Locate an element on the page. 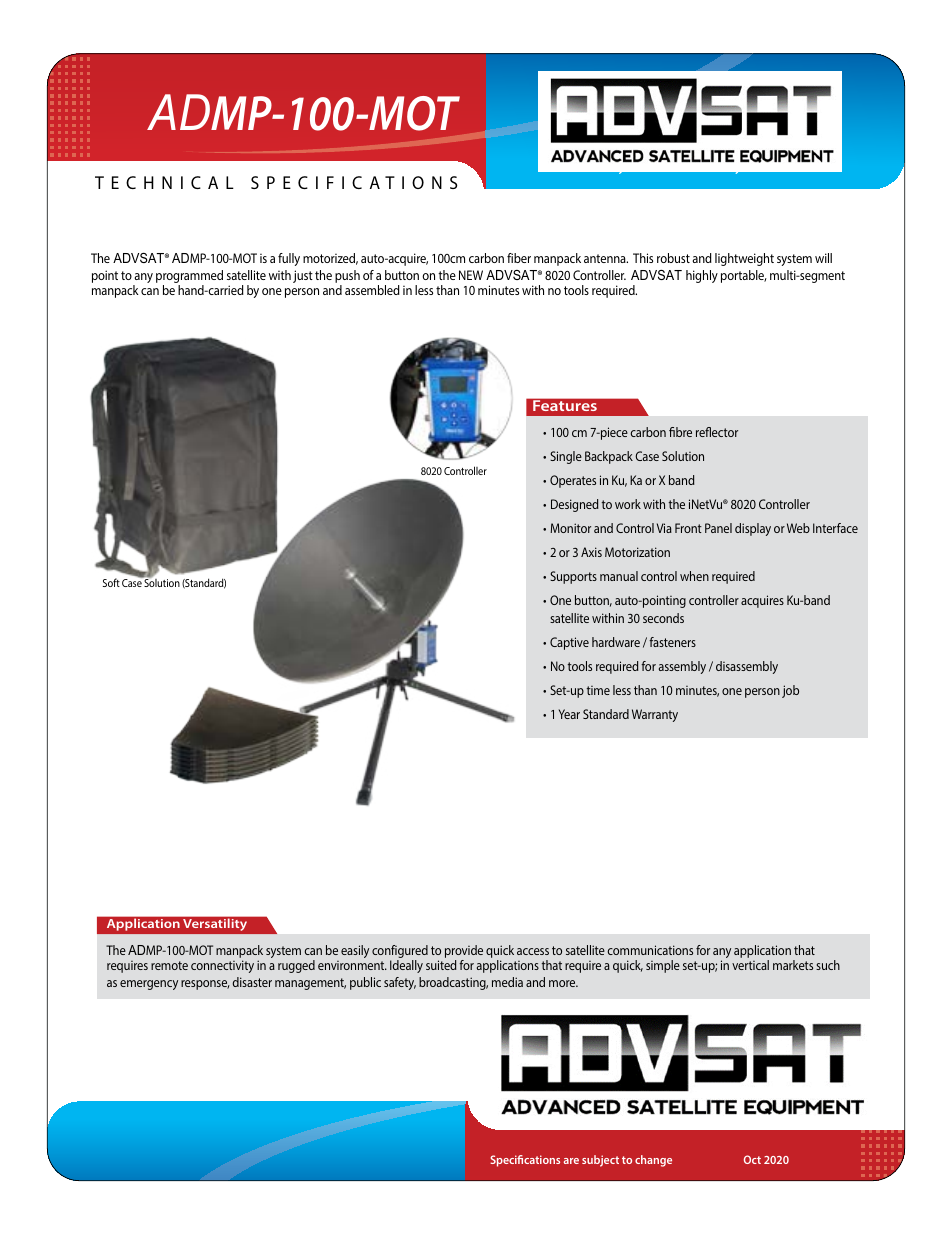 The width and height of the image is (952, 1233). job is located at coordinates (790, 691).
